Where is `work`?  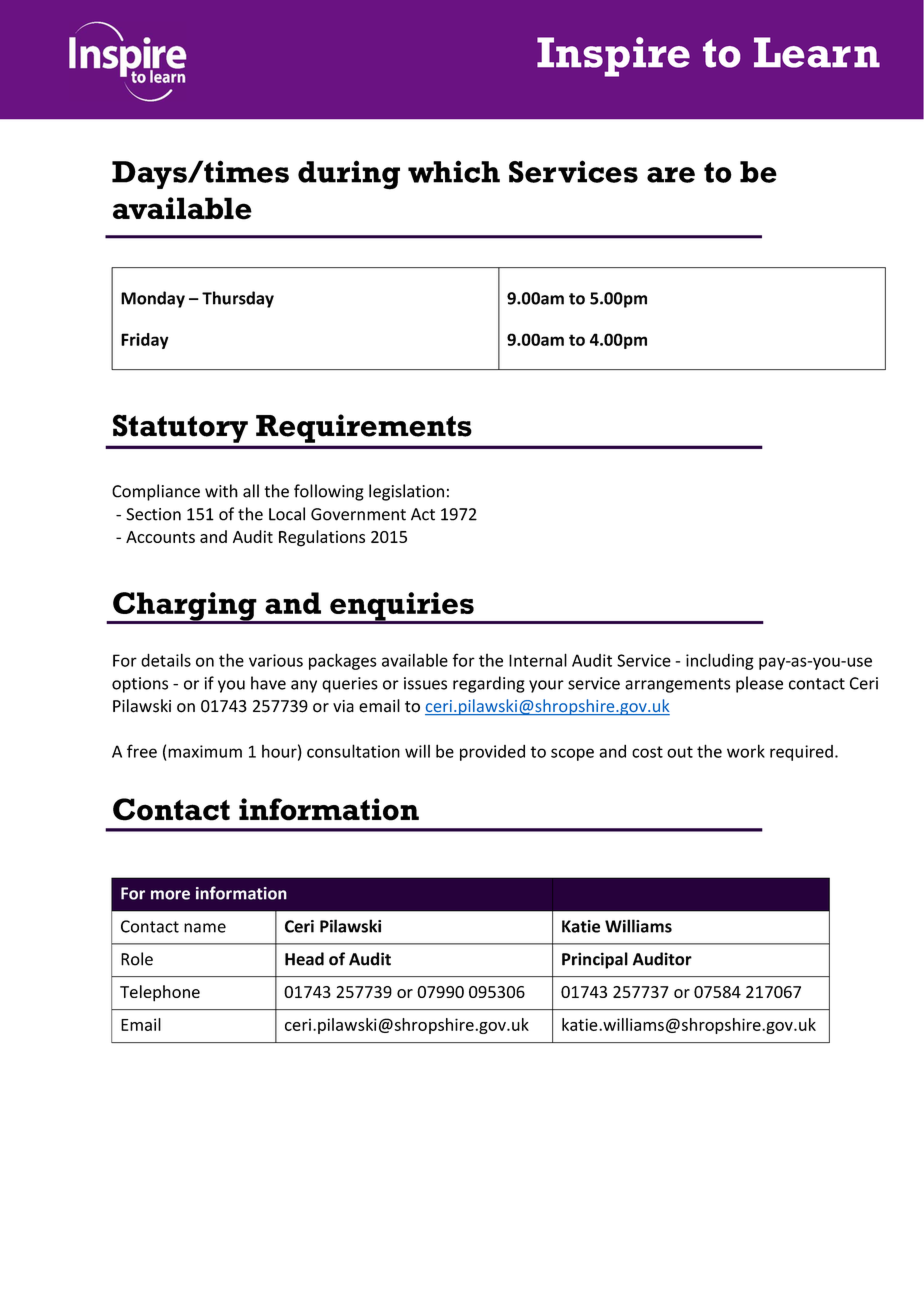
work is located at coordinates (746, 751).
